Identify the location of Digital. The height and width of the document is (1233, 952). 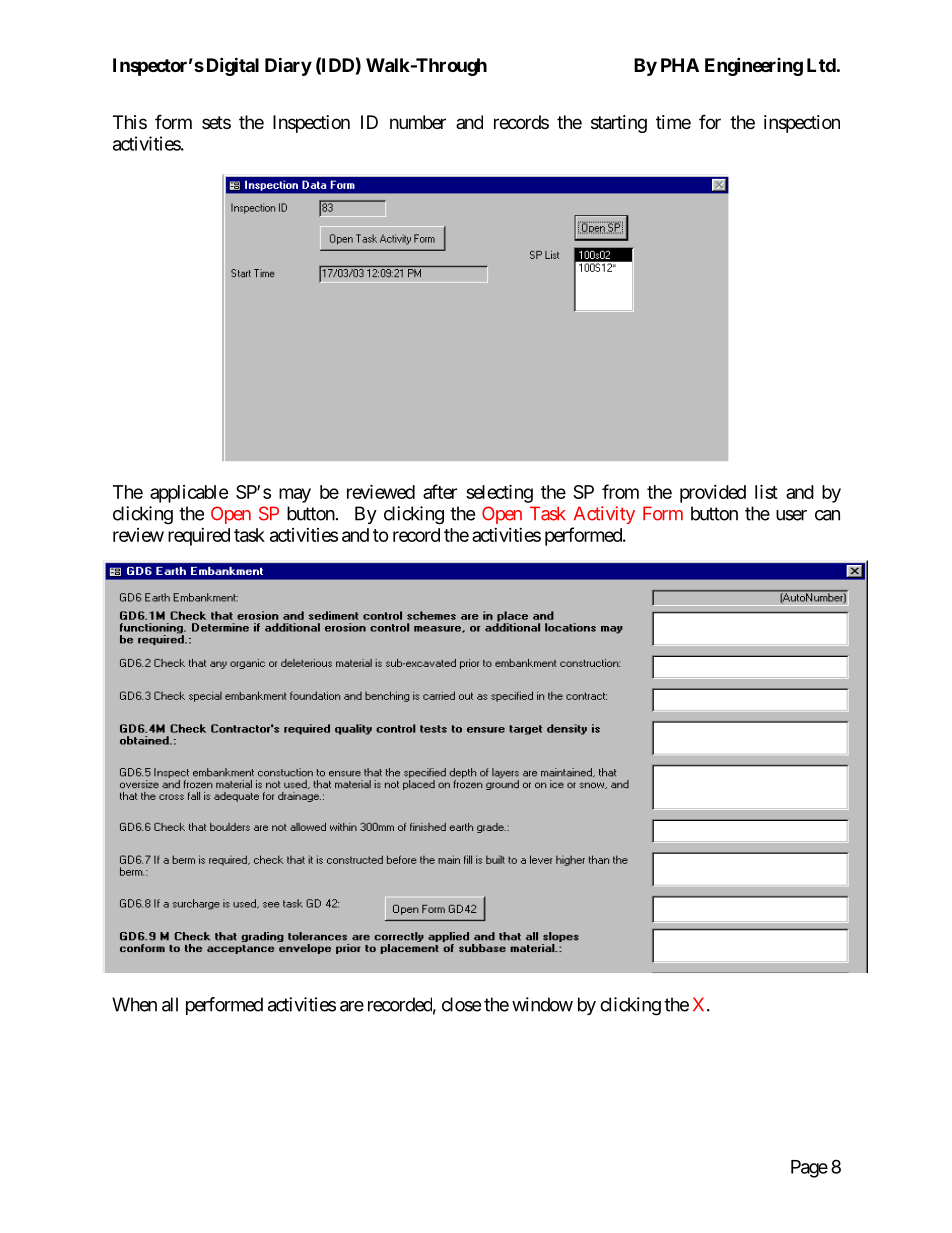
(231, 66).
